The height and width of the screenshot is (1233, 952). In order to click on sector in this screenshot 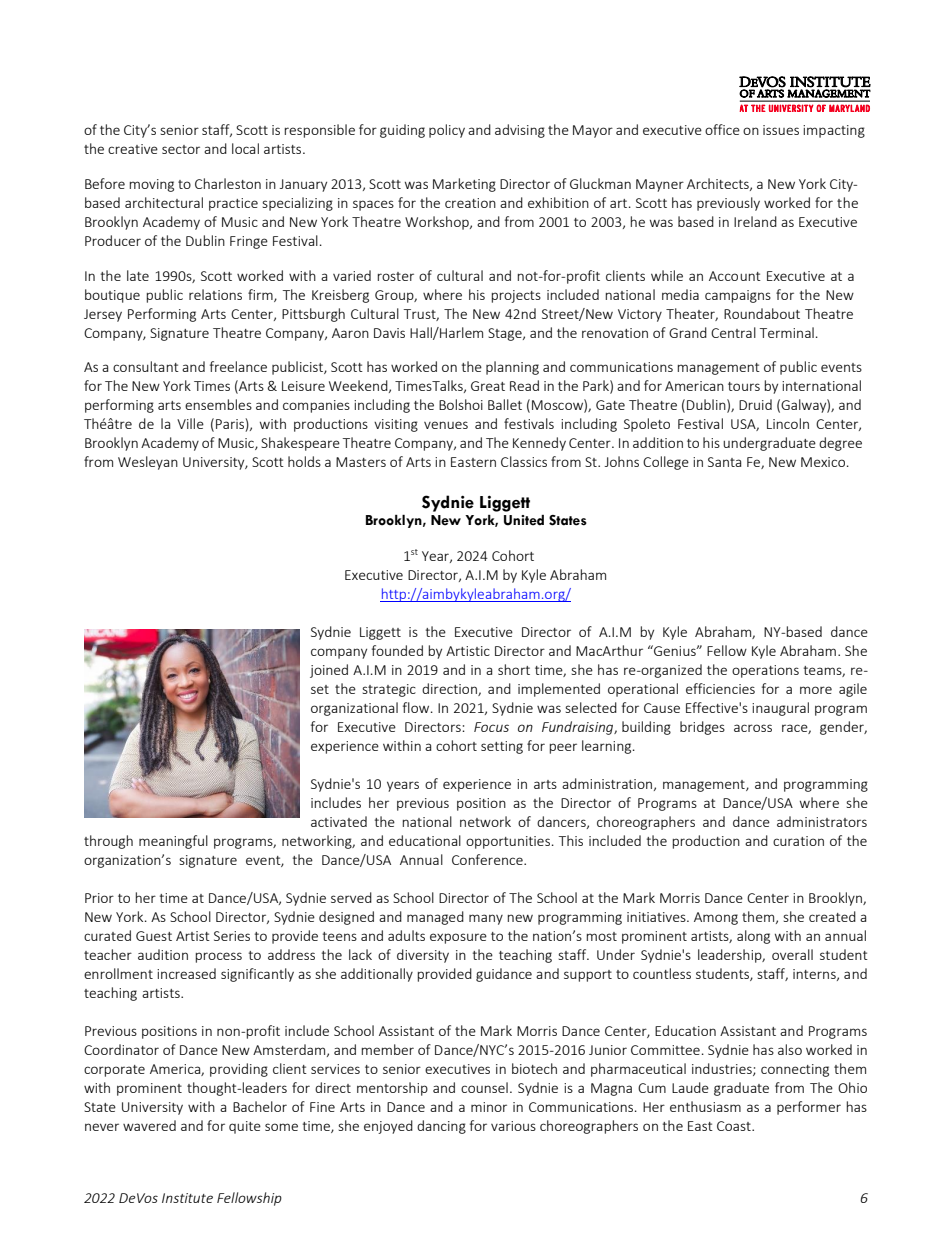, I will do `click(181, 149)`.
